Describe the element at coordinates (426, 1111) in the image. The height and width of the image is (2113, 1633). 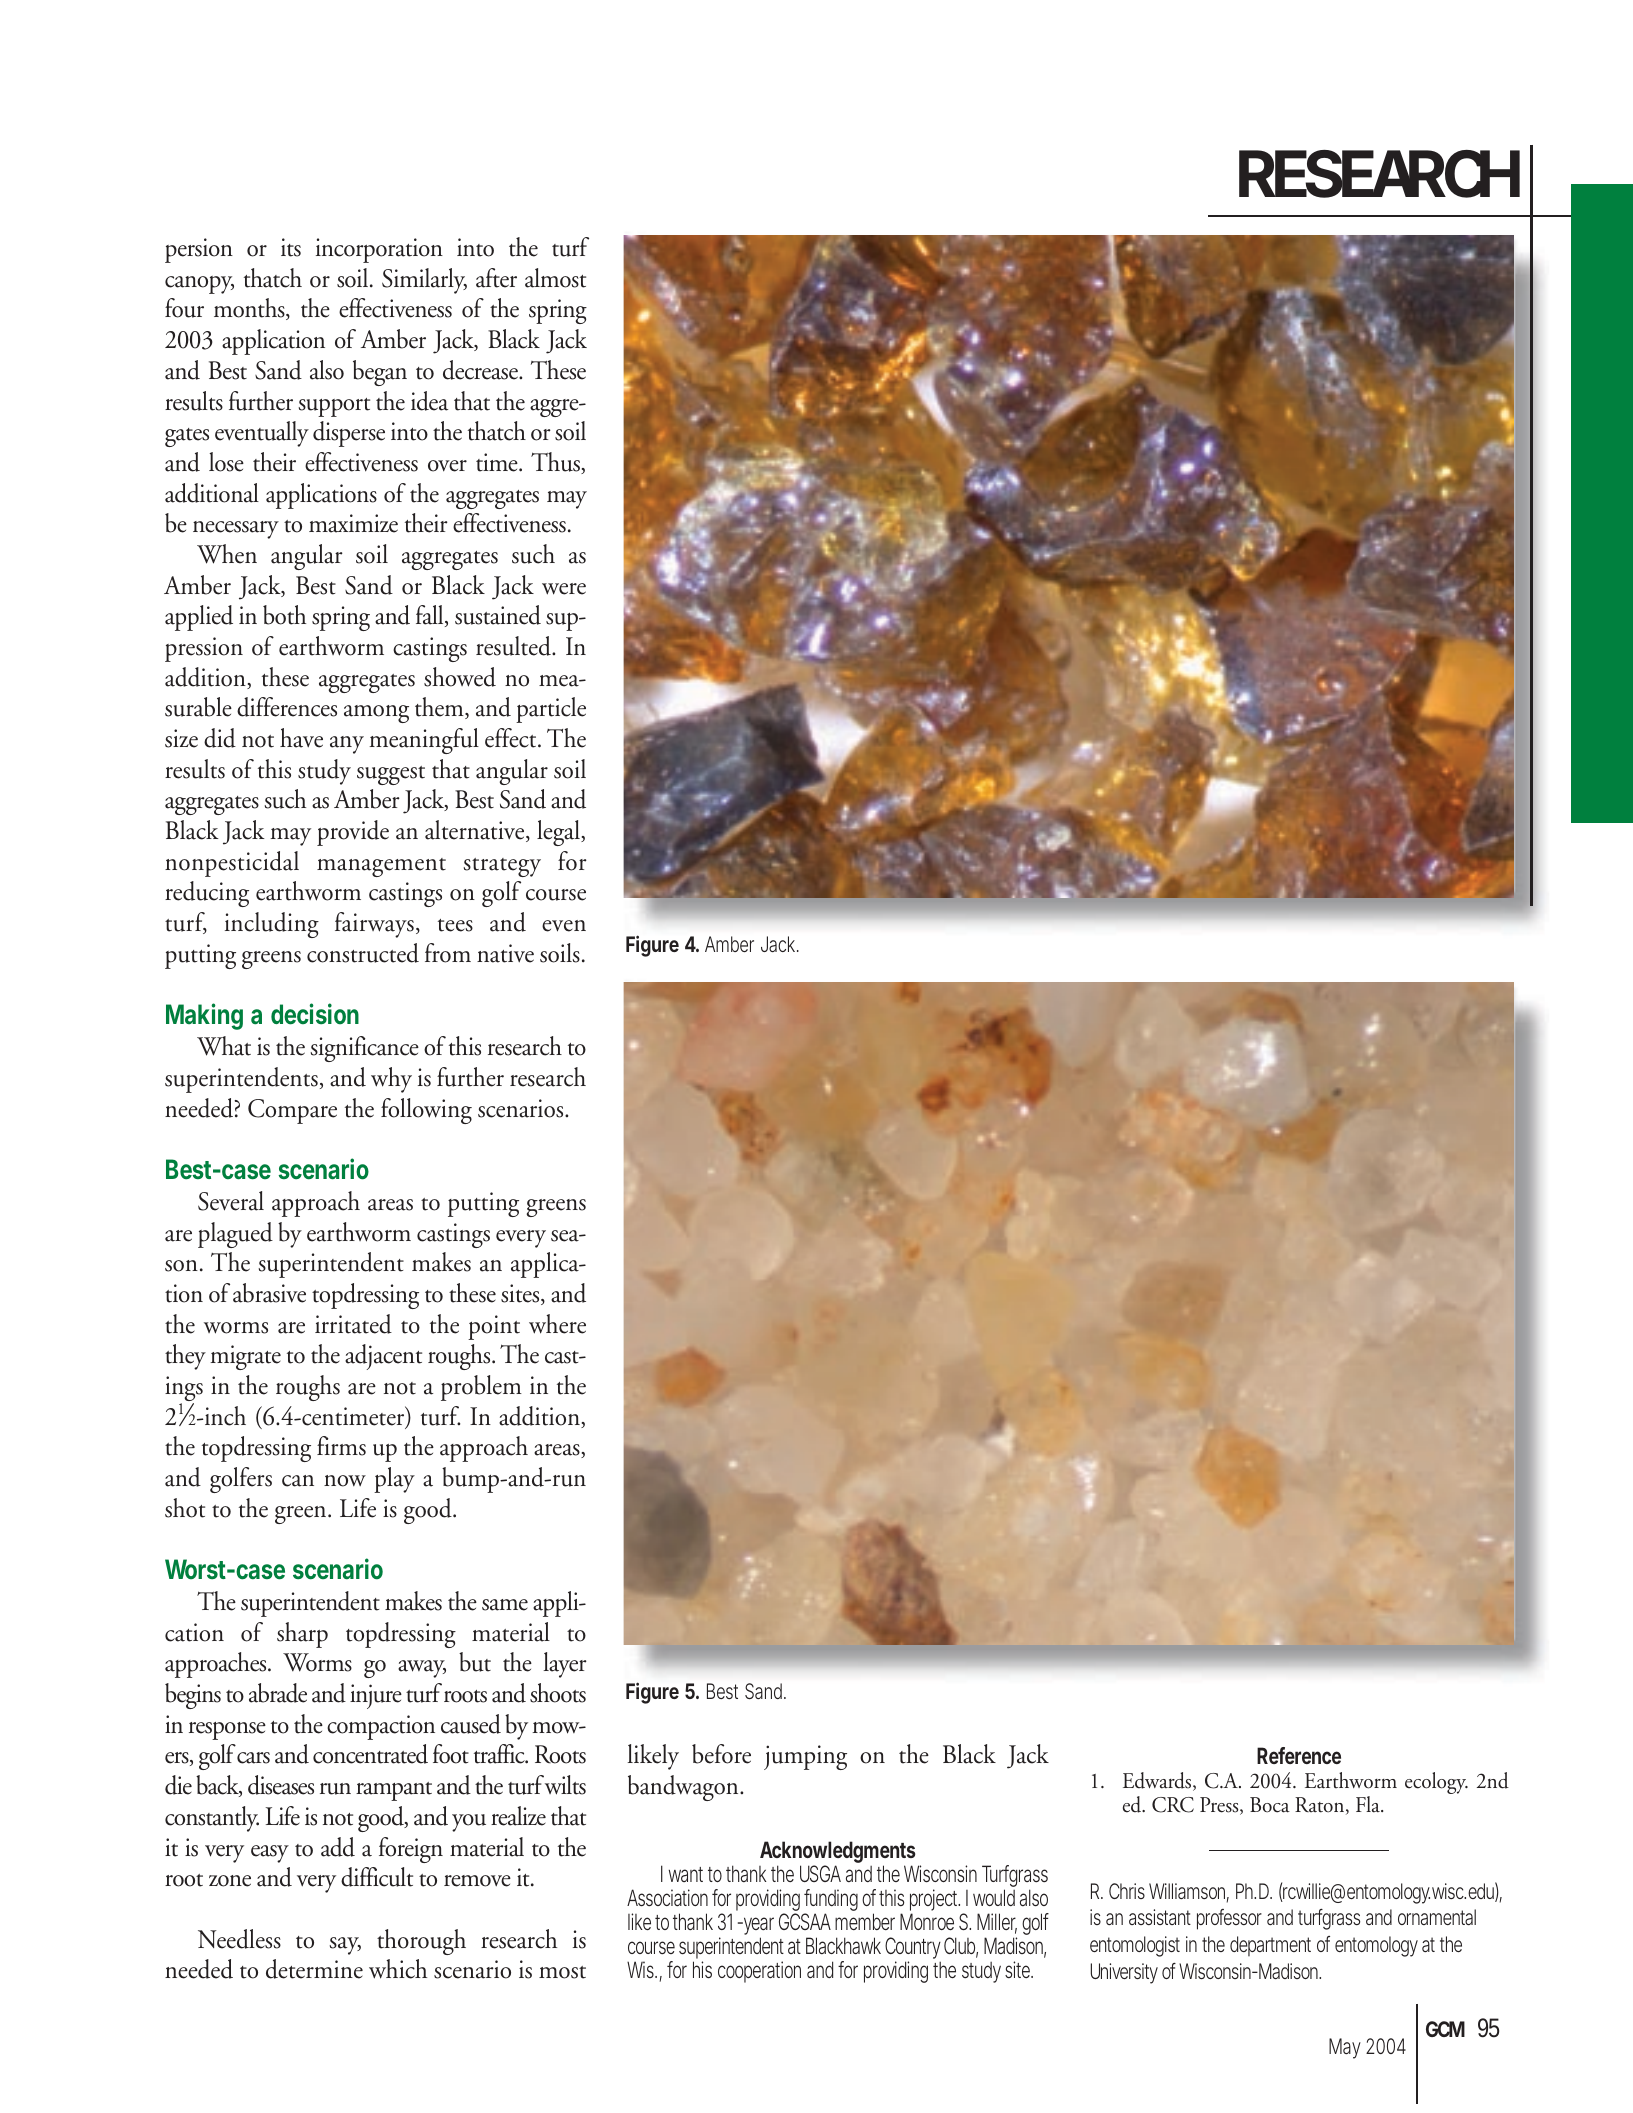
I see `following` at that location.
